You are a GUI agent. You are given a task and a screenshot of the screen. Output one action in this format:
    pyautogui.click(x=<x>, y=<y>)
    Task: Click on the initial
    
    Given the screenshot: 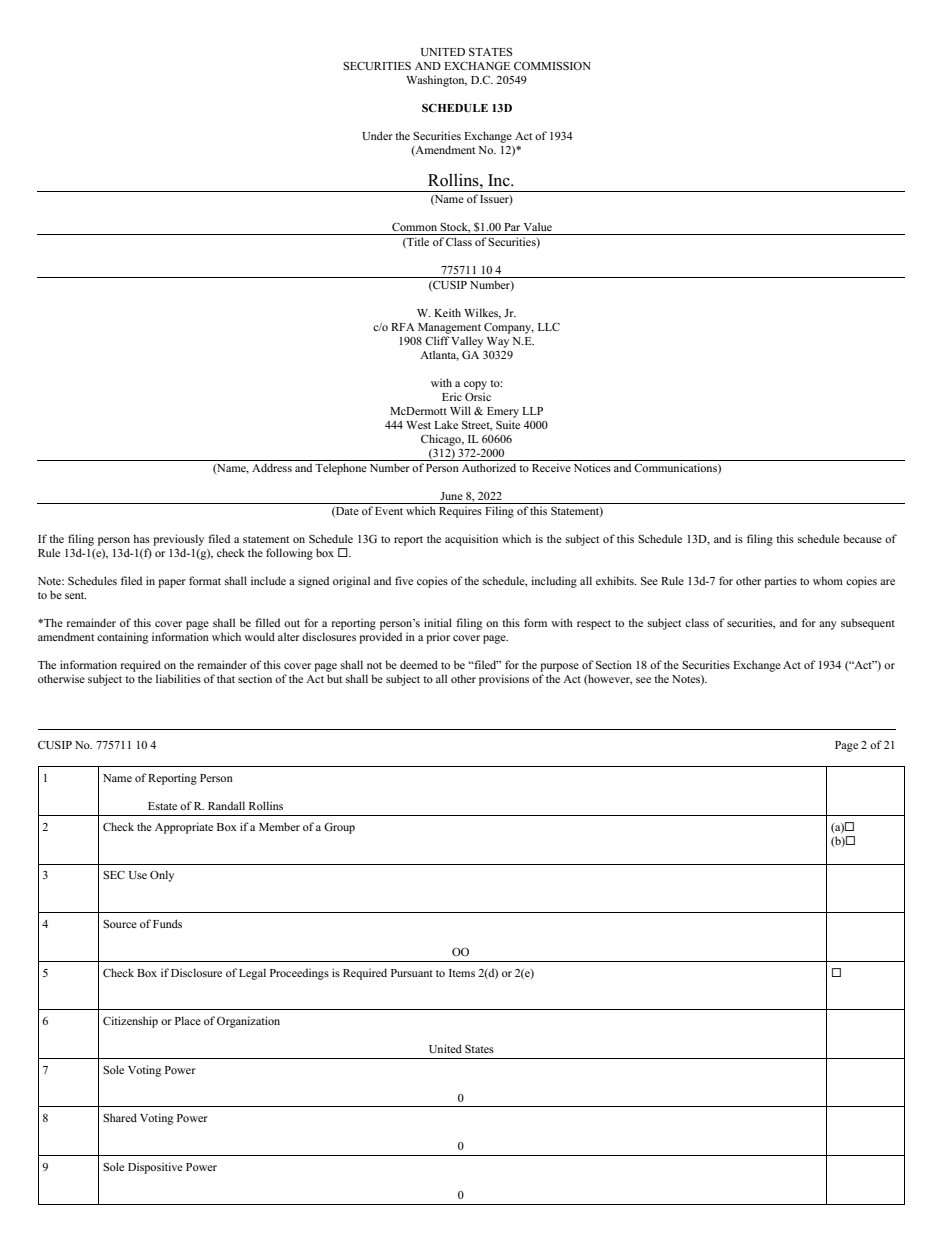 What is the action you would take?
    pyautogui.click(x=438, y=622)
